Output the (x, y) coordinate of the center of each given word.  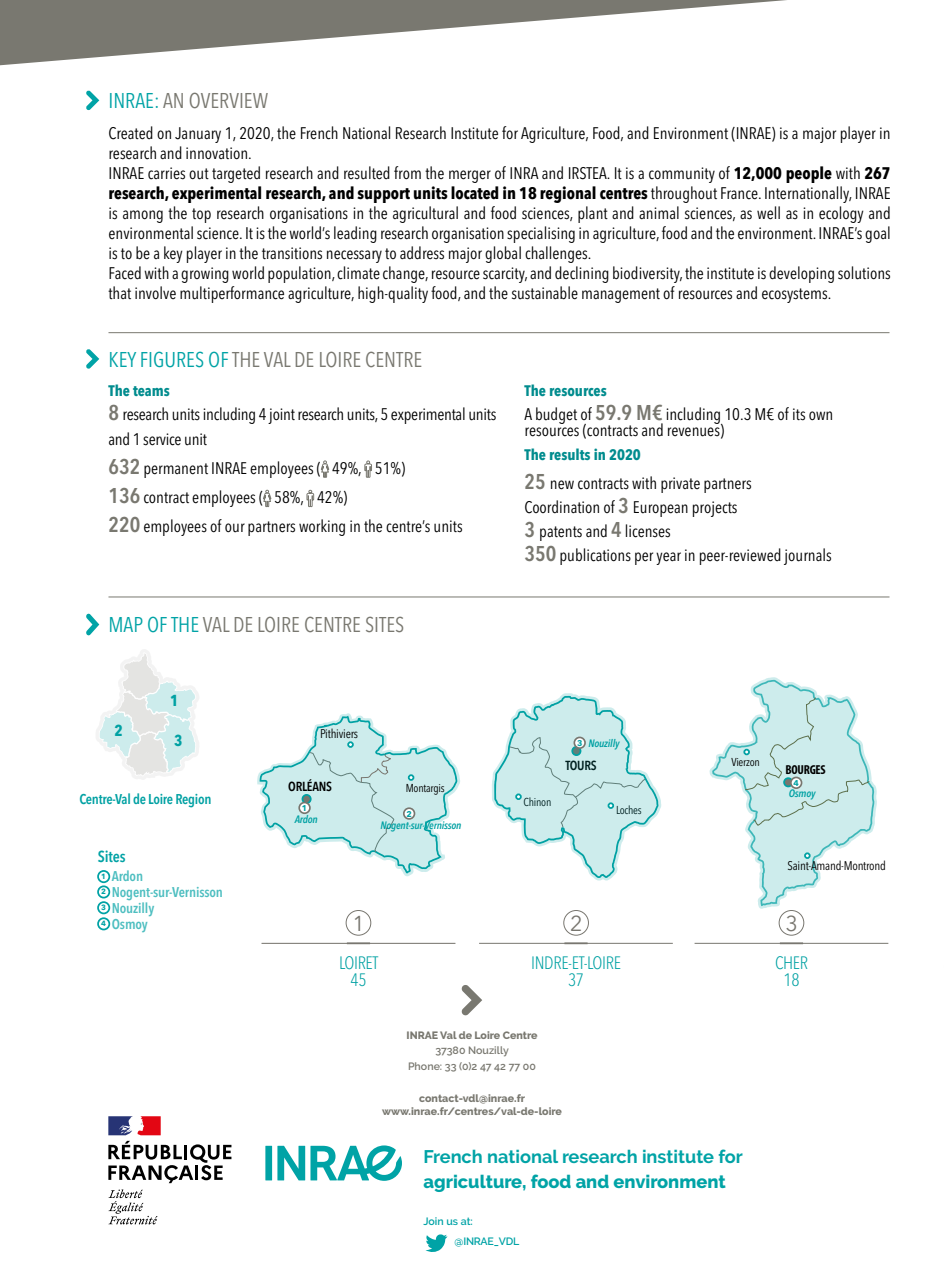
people (809, 174)
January (198, 135)
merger (470, 176)
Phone (425, 1066)
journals (807, 556)
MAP (126, 624)
